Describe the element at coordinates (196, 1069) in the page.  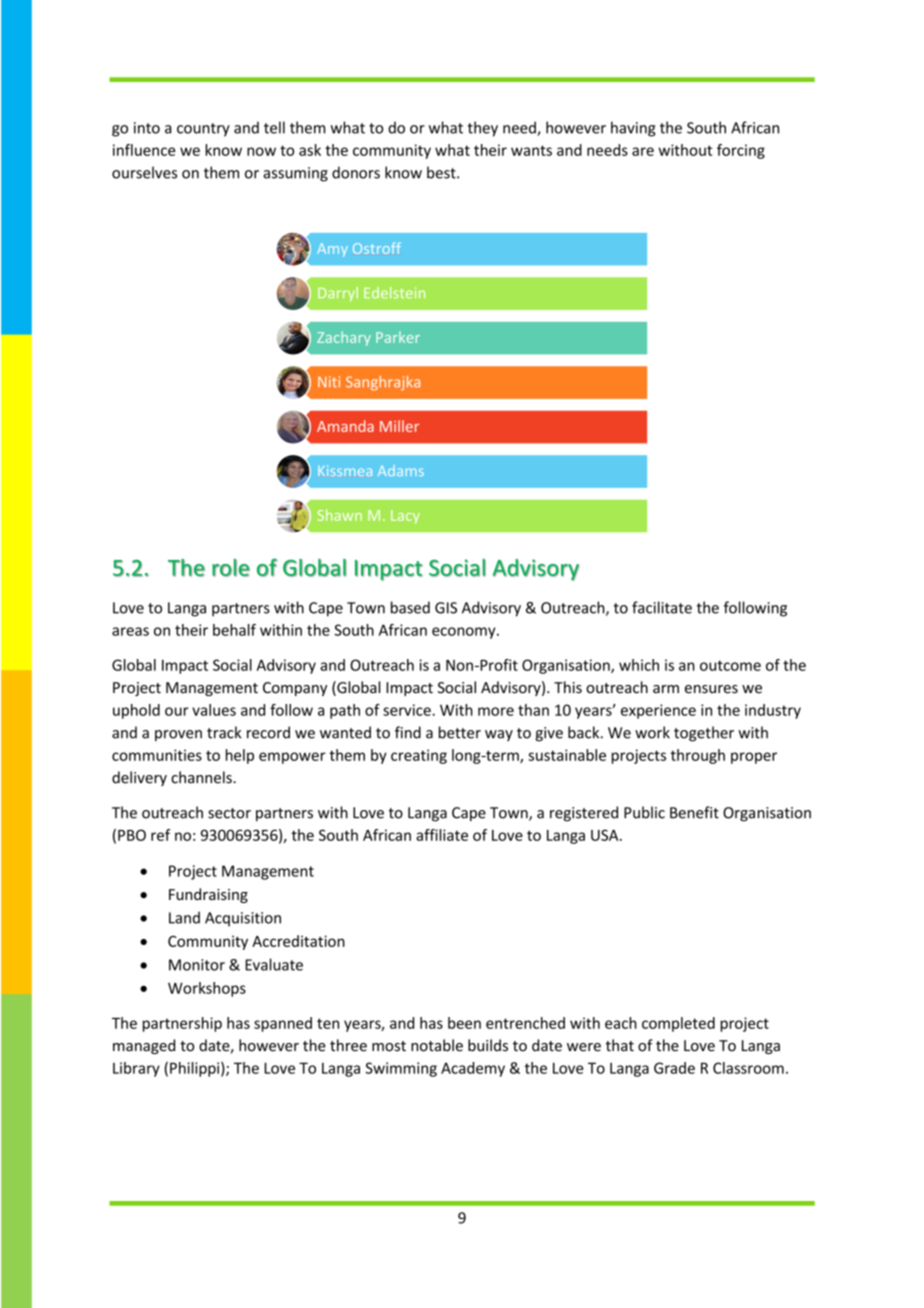
I see `Philippi` at that location.
